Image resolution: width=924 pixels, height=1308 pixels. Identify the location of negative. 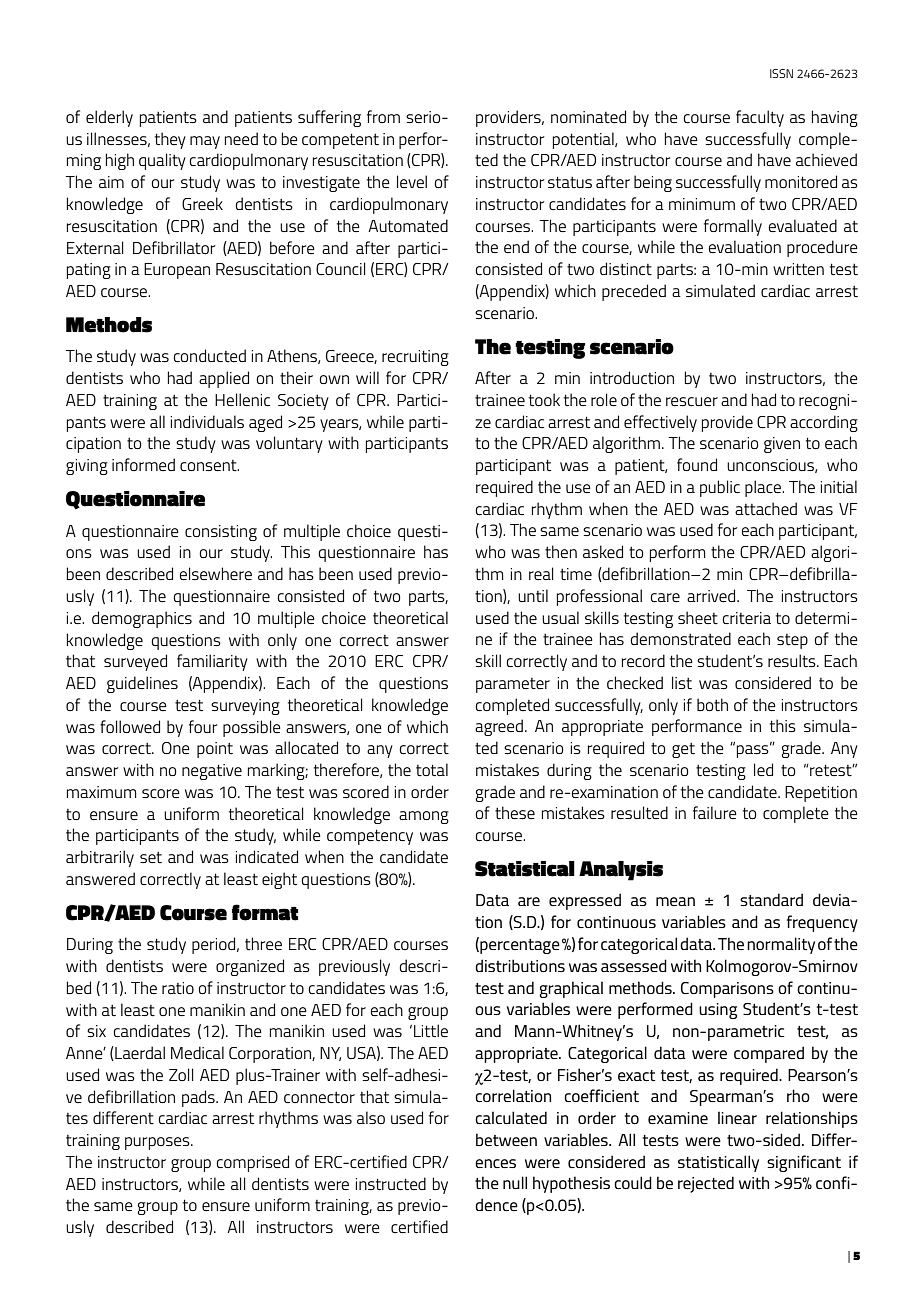
(212, 772).
